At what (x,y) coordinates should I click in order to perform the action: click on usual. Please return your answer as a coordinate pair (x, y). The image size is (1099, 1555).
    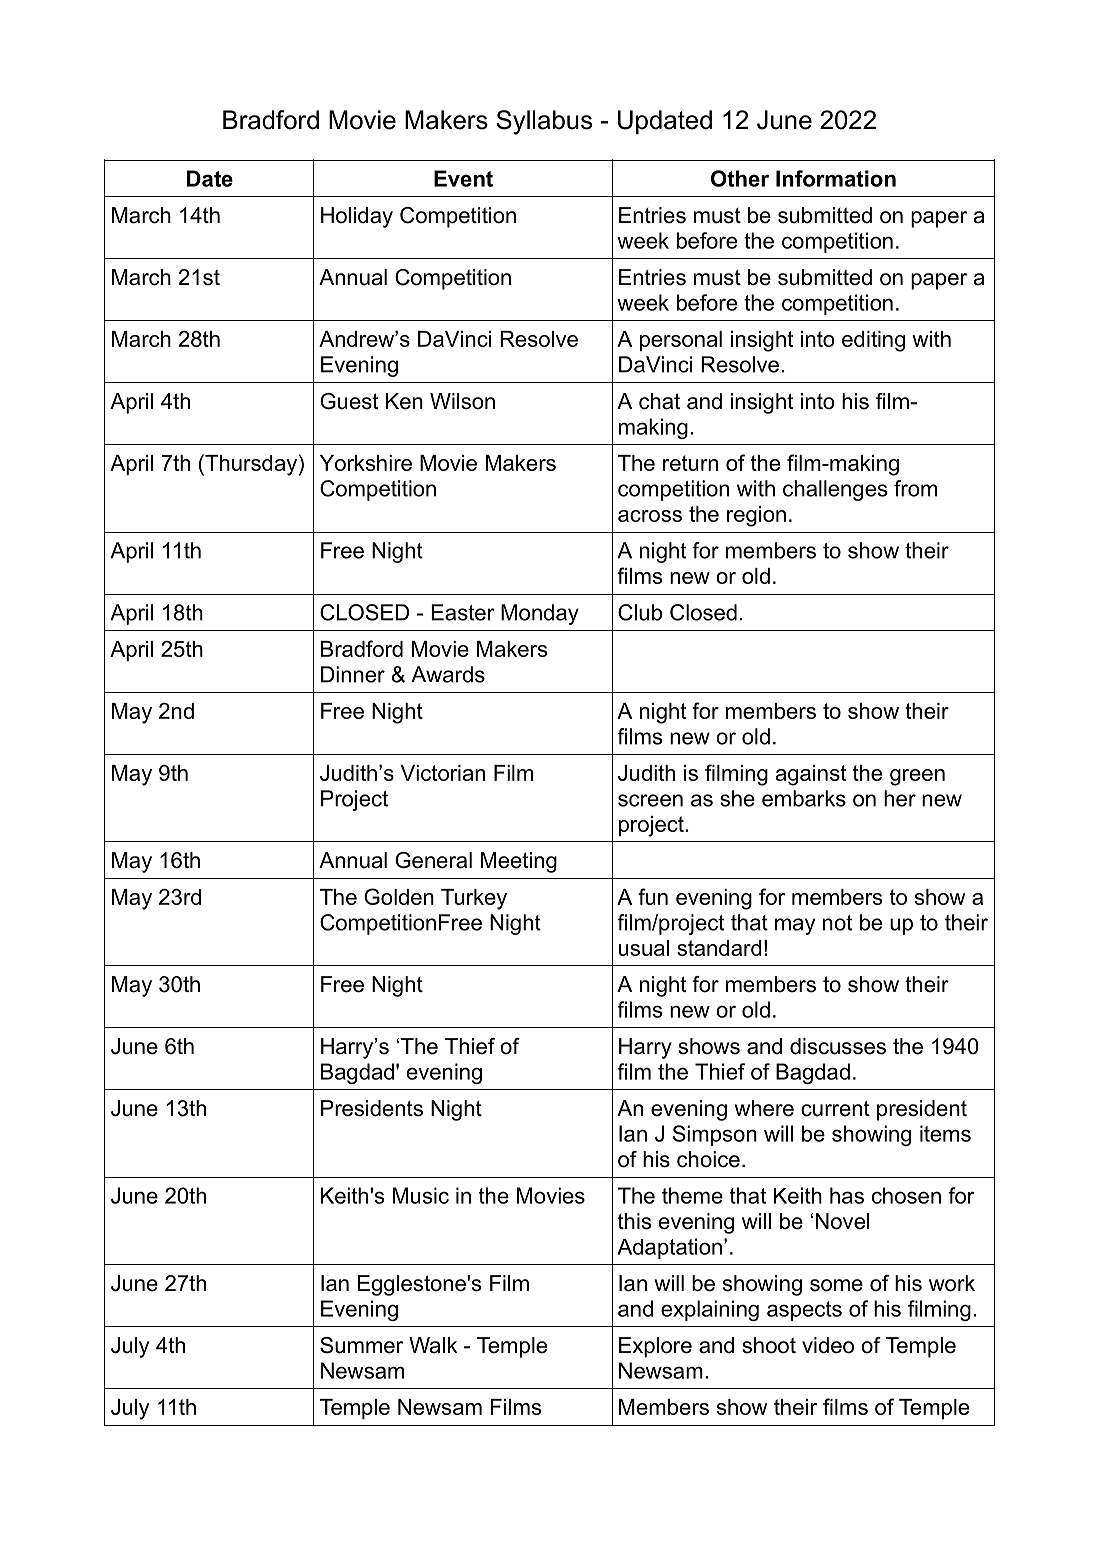
    Looking at the image, I should click on (644, 948).
